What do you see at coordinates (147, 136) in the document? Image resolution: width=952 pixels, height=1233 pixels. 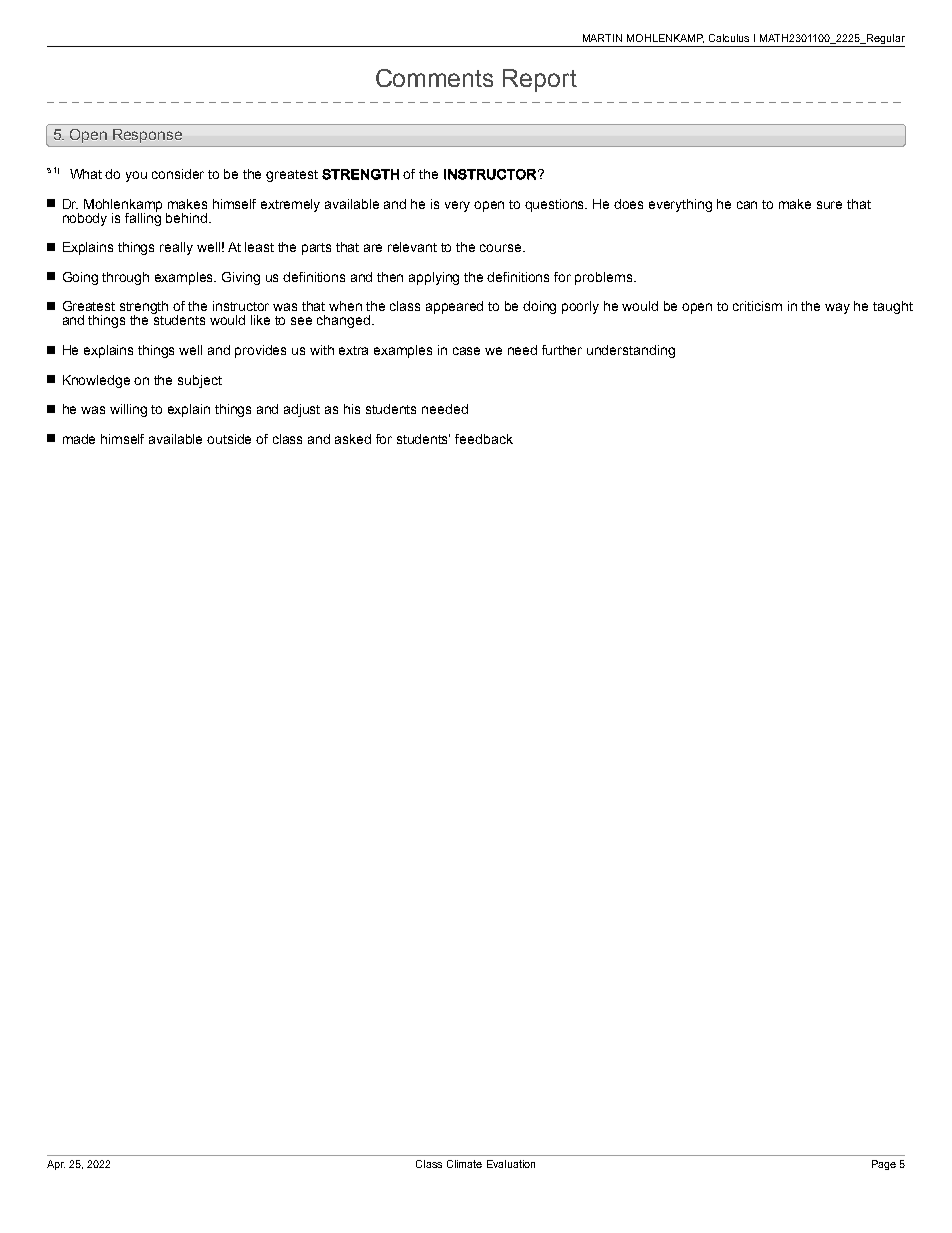 I see `Response` at bounding box center [147, 136].
